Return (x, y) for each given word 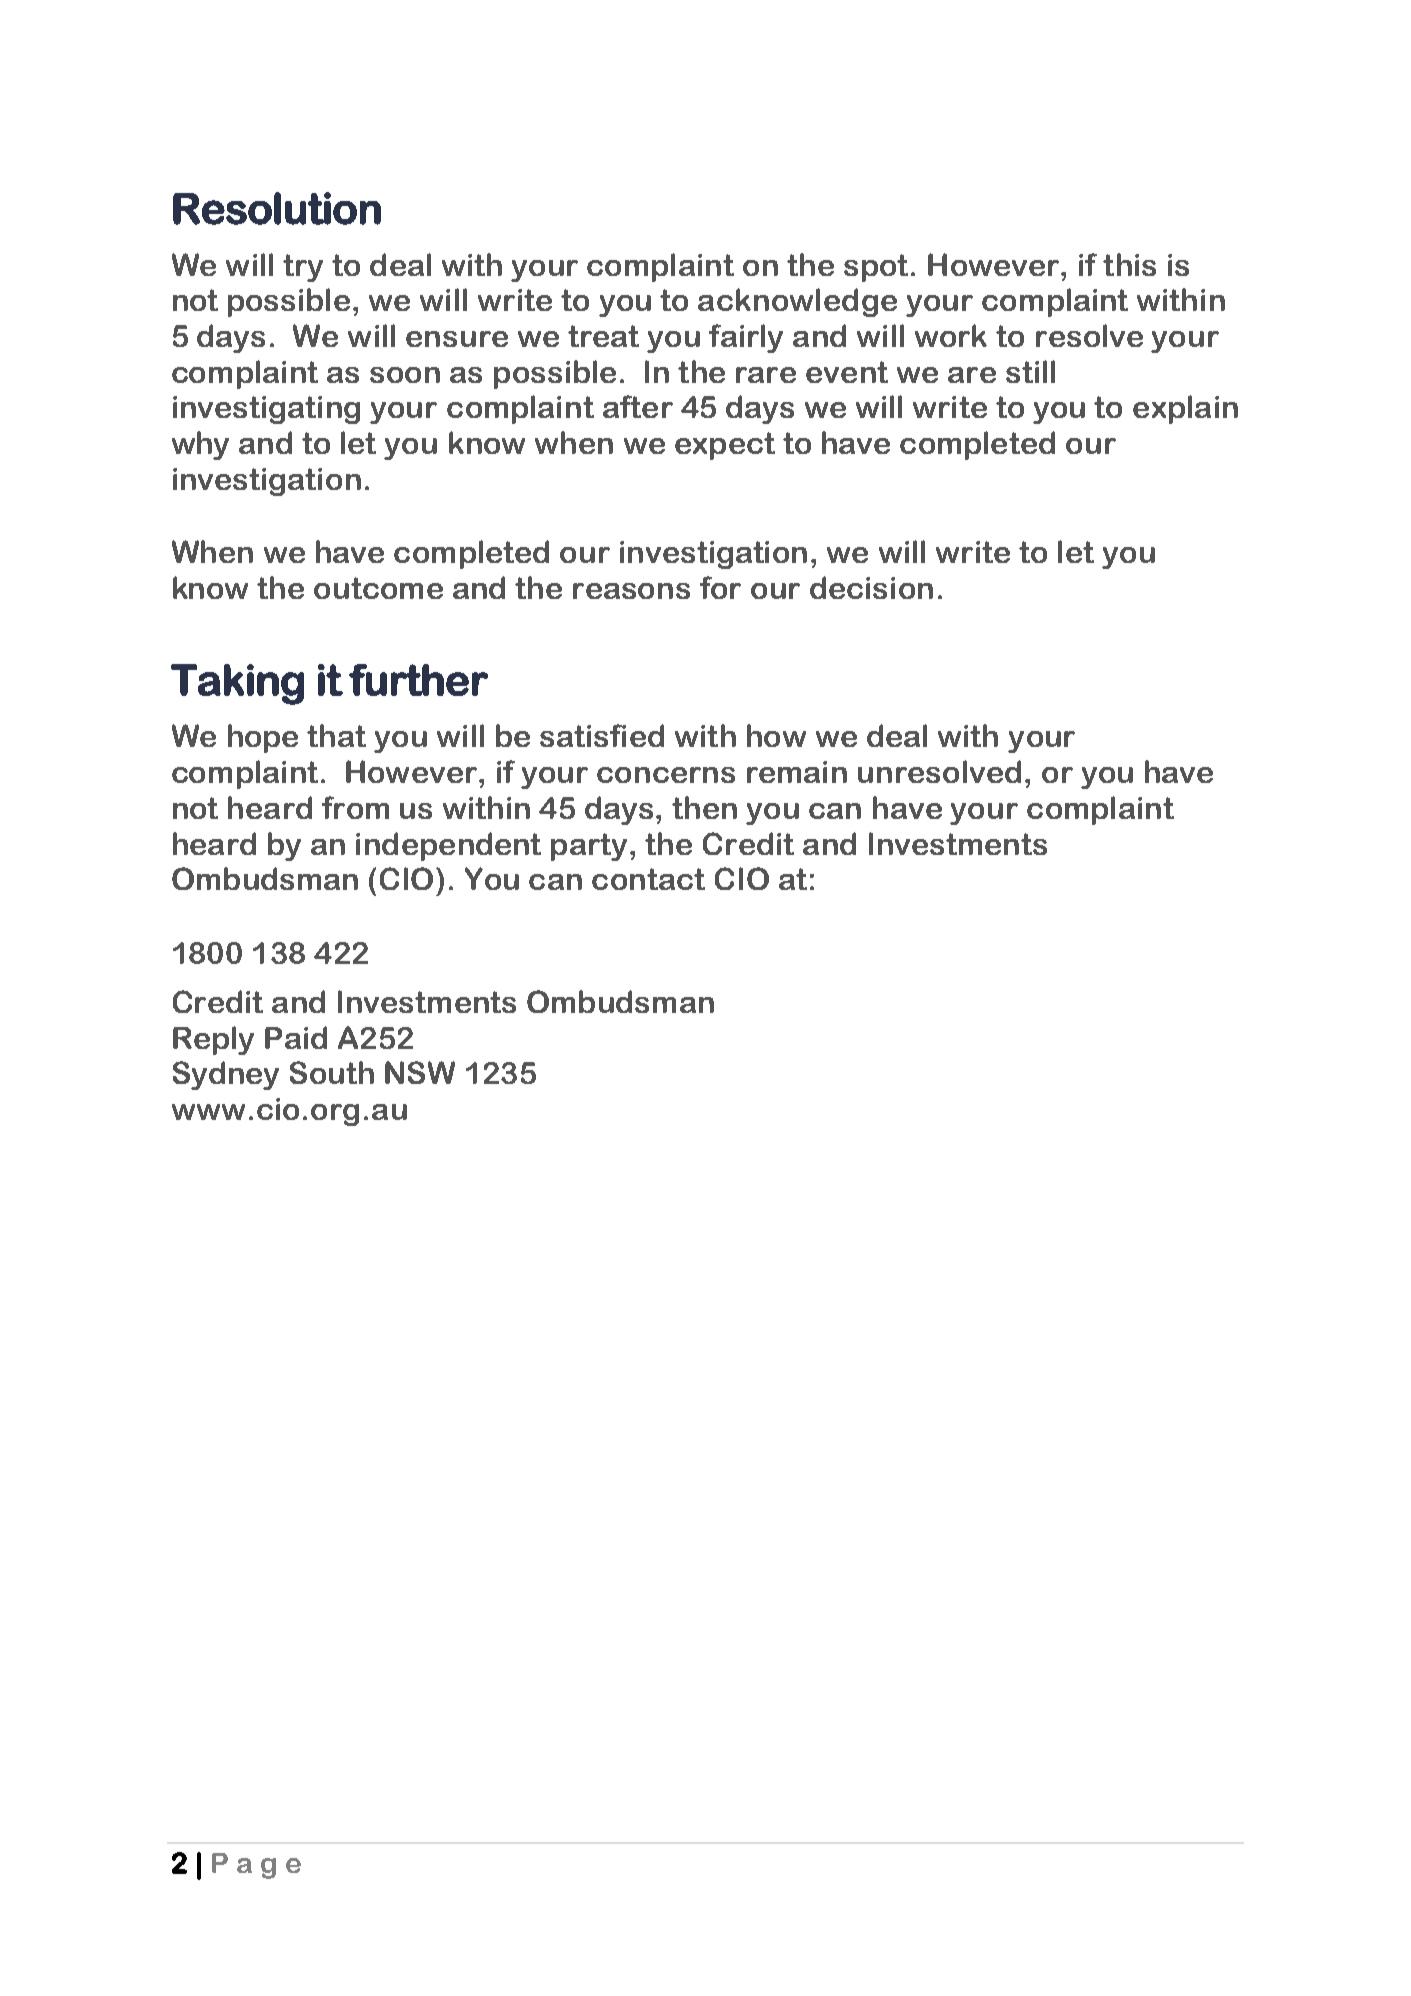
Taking (237, 684)
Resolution (277, 208)
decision (871, 587)
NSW (420, 1072)
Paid (296, 1037)
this (1129, 264)
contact (648, 879)
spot (878, 268)
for (720, 587)
